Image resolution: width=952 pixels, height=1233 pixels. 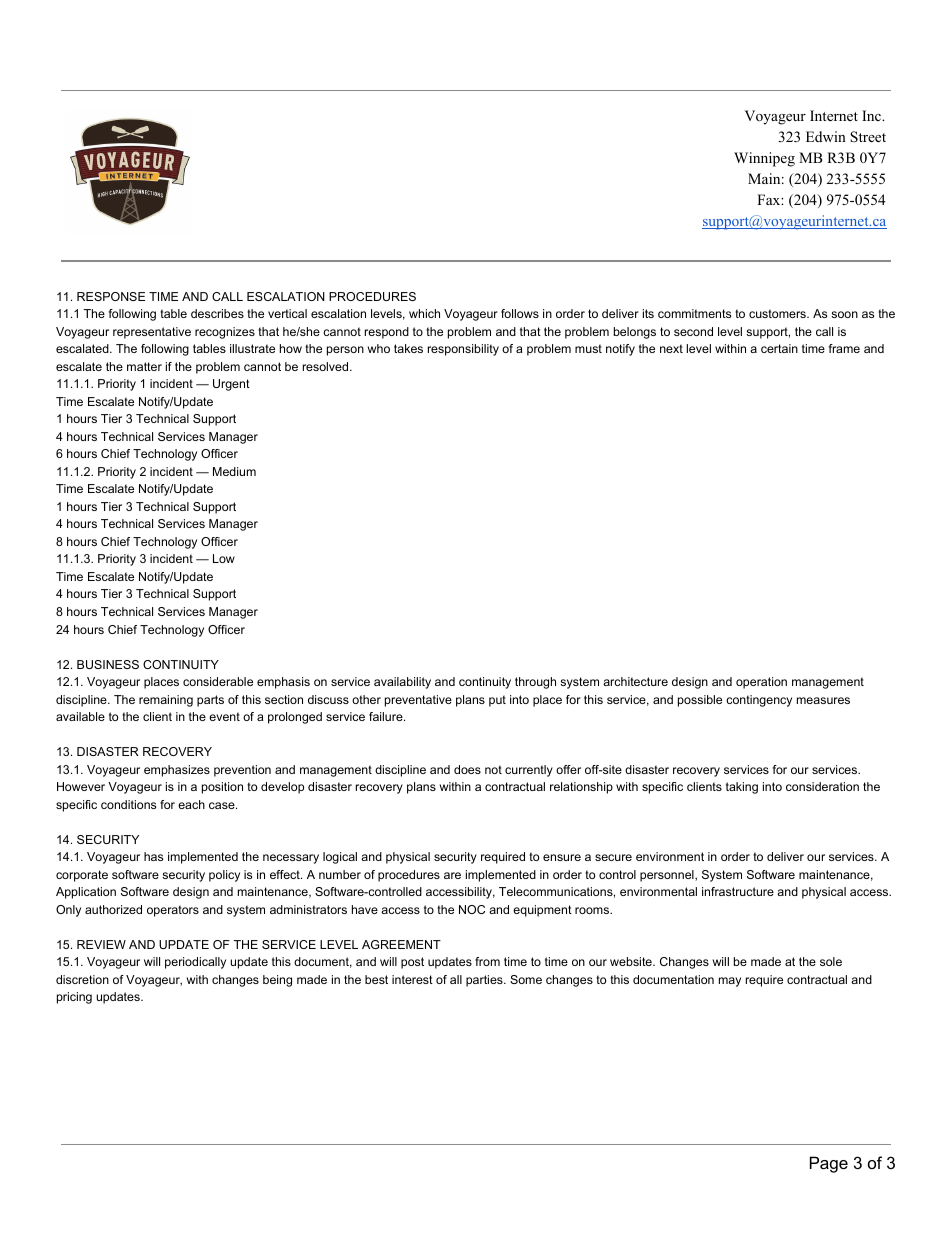 I want to click on Medium, so click(x=234, y=471).
